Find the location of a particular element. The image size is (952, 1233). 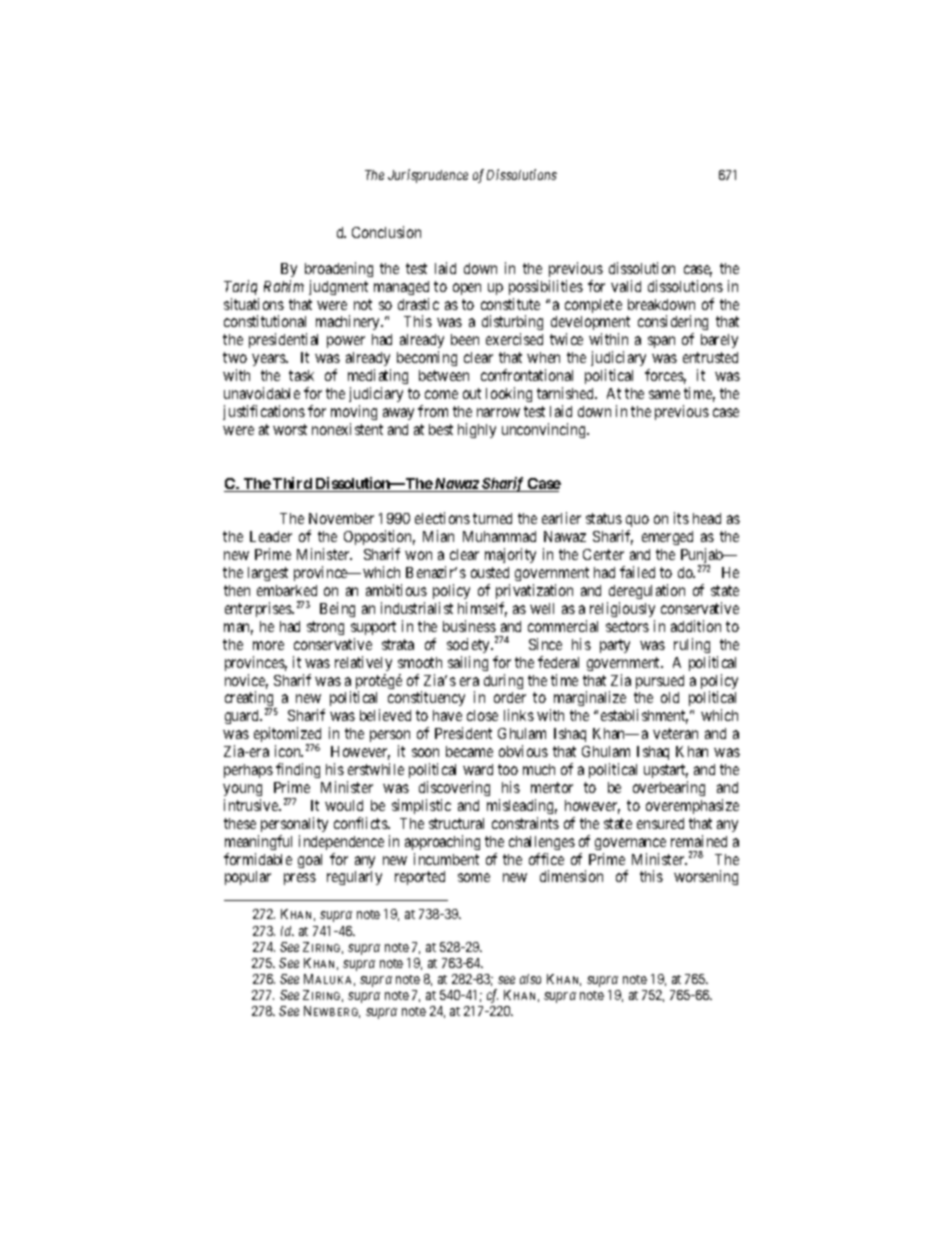

embarked is located at coordinates (287, 590).
